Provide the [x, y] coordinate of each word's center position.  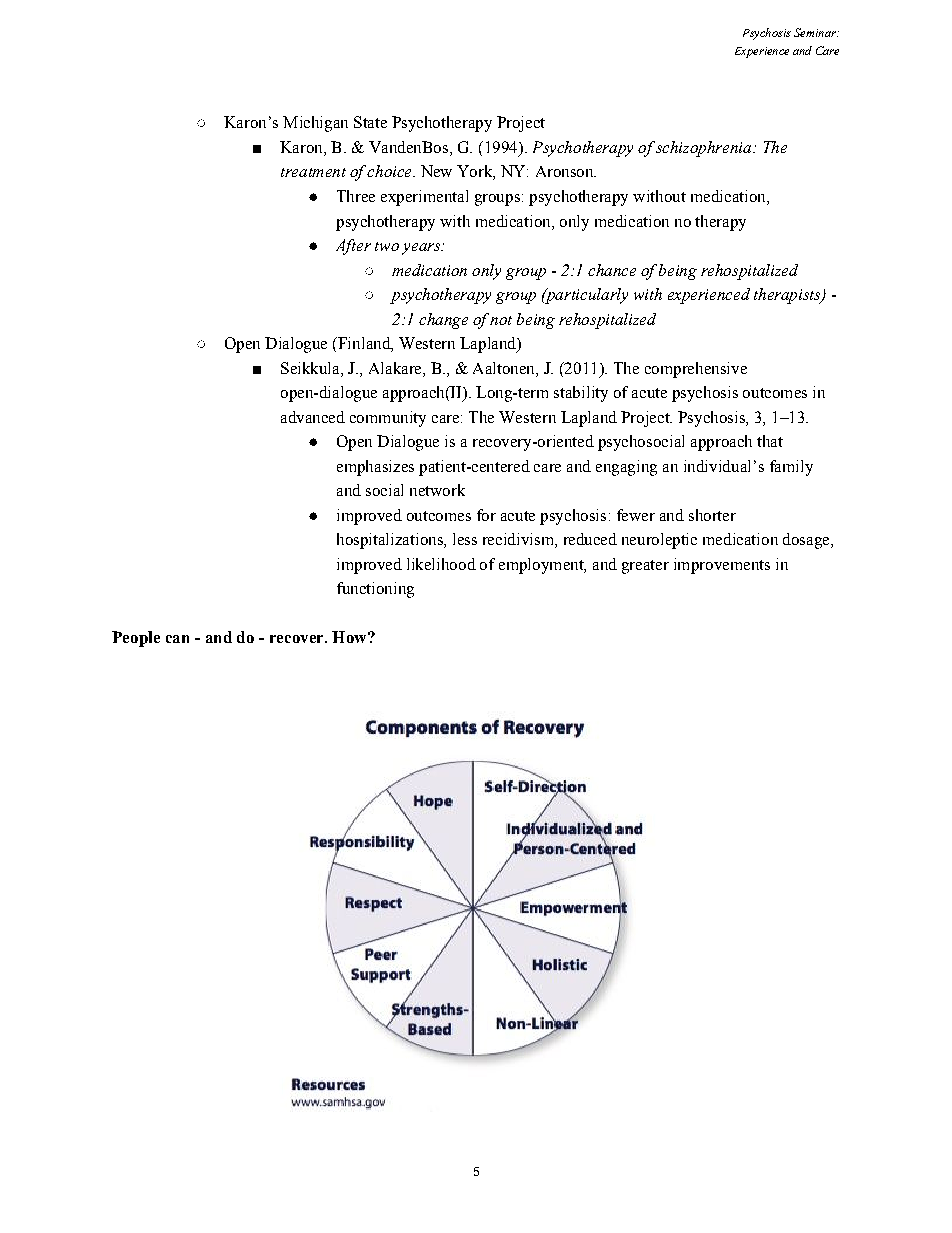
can [177, 639]
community [388, 419]
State [370, 122]
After [353, 247]
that [770, 441]
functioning [375, 590]
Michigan [315, 124]
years [422, 249]
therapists [788, 296]
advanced [313, 417]
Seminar [816, 32]
